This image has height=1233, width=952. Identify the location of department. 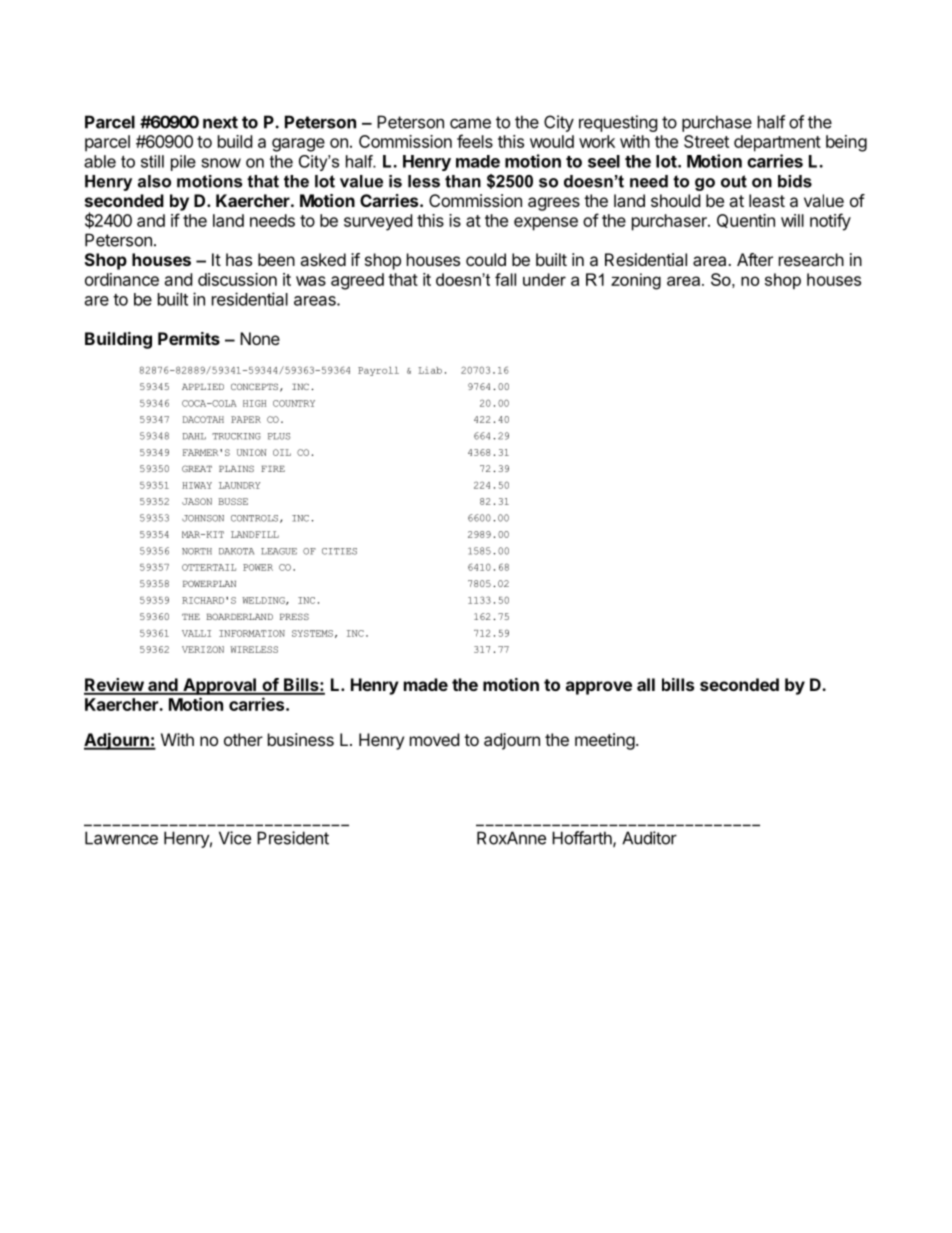
(777, 143).
